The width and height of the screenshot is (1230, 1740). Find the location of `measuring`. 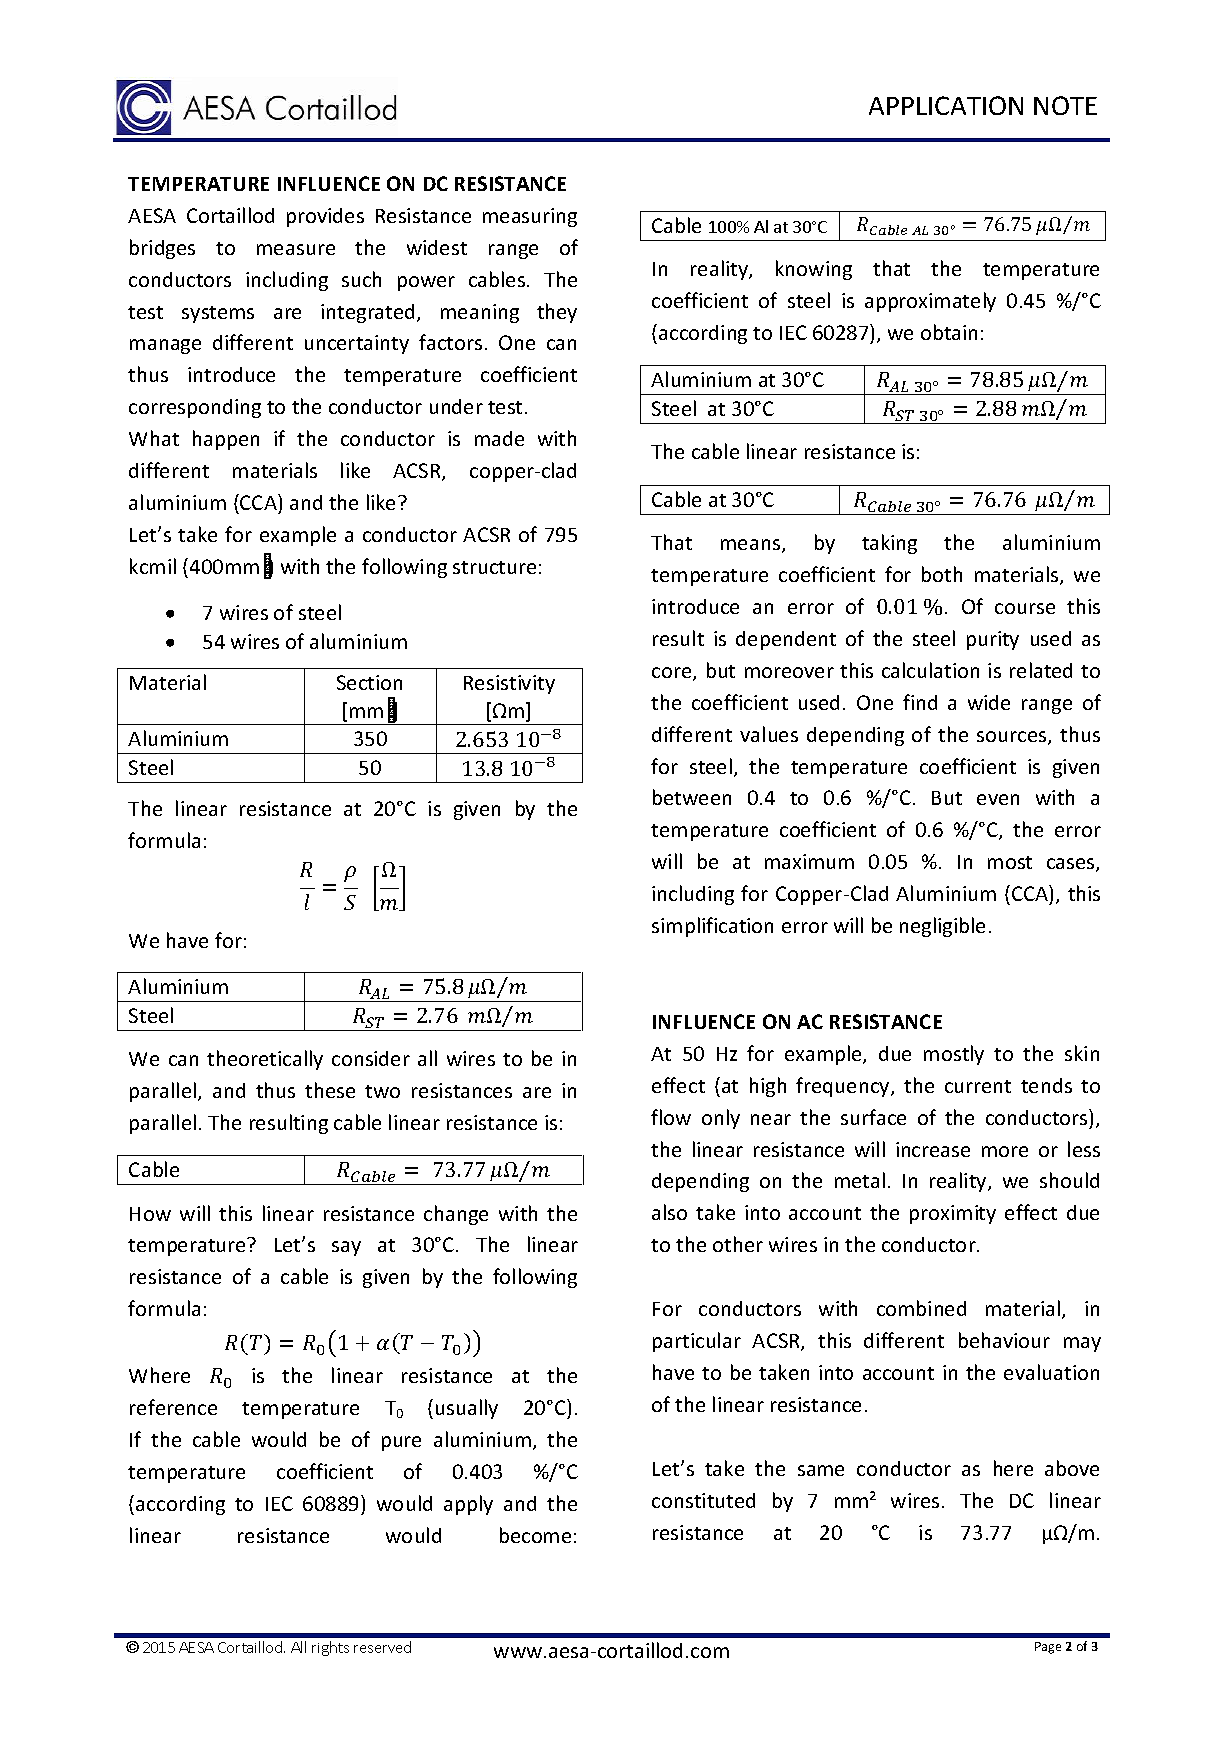

measuring is located at coordinates (530, 217).
